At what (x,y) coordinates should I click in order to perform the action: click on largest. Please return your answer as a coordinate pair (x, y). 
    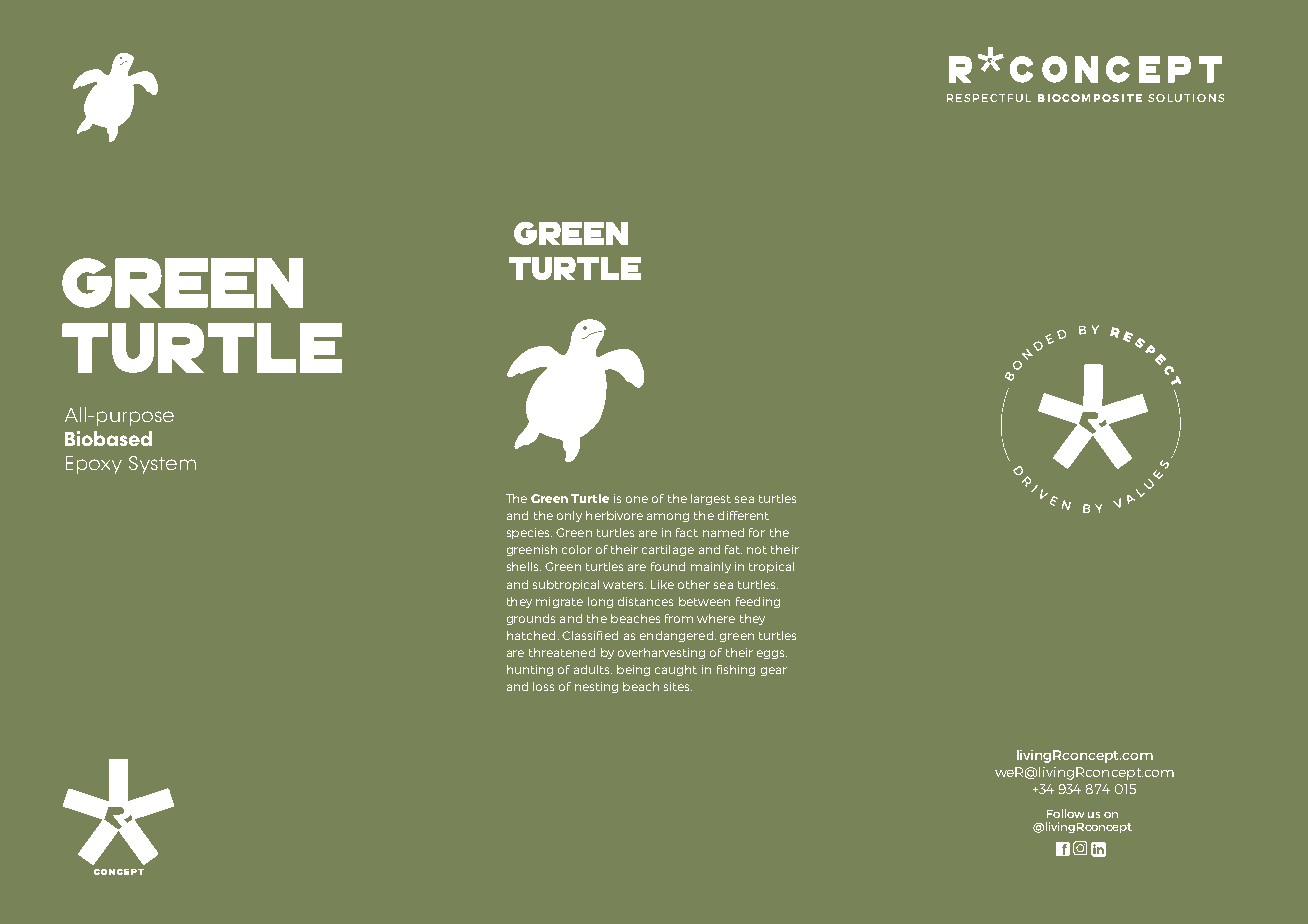
    Looking at the image, I should click on (711, 499).
